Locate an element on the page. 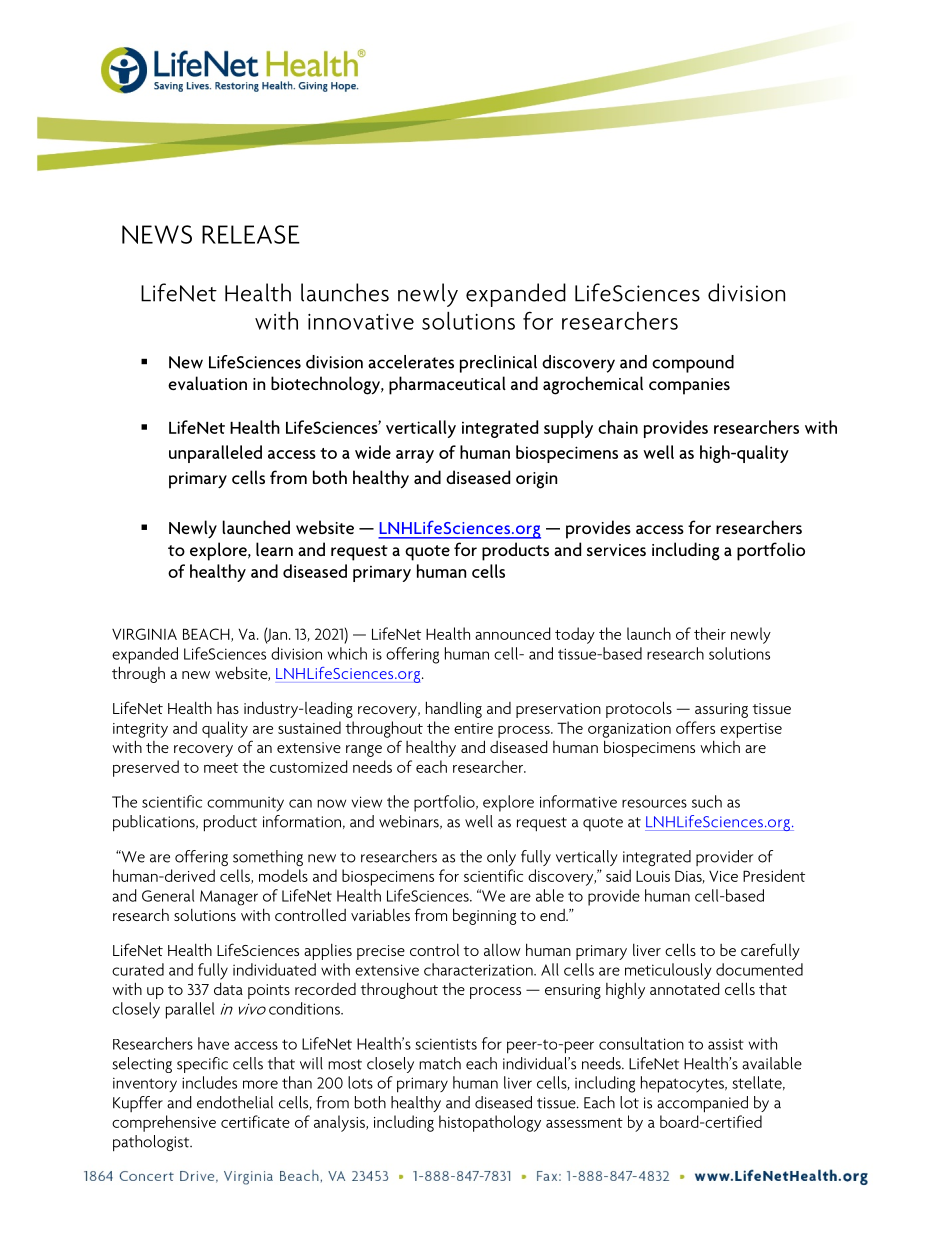 The width and height of the page is (952, 1233). has is located at coordinates (228, 708).
